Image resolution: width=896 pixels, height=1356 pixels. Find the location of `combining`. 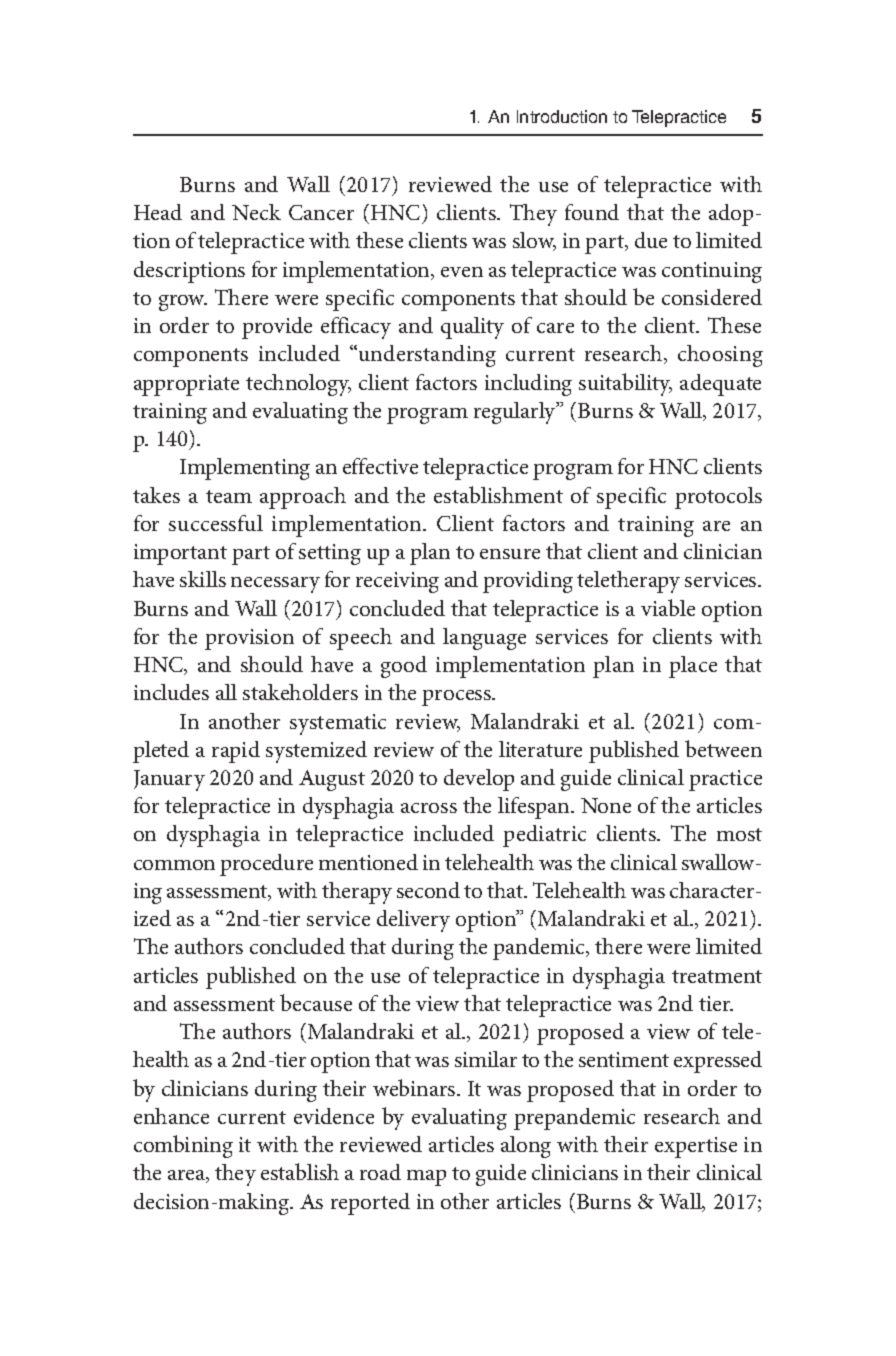

combining is located at coordinates (183, 1146).
